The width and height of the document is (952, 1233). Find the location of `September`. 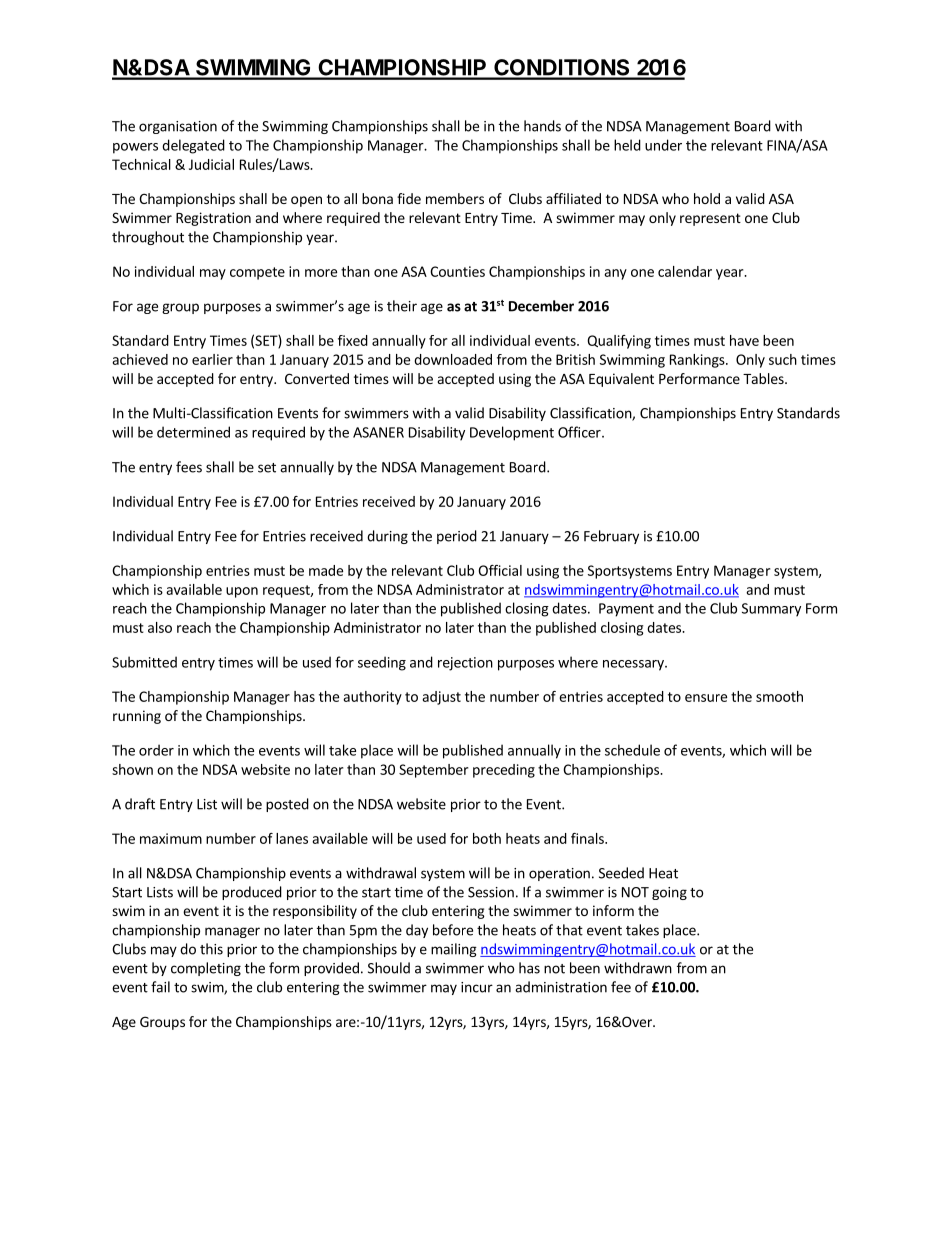

September is located at coordinates (433, 771).
